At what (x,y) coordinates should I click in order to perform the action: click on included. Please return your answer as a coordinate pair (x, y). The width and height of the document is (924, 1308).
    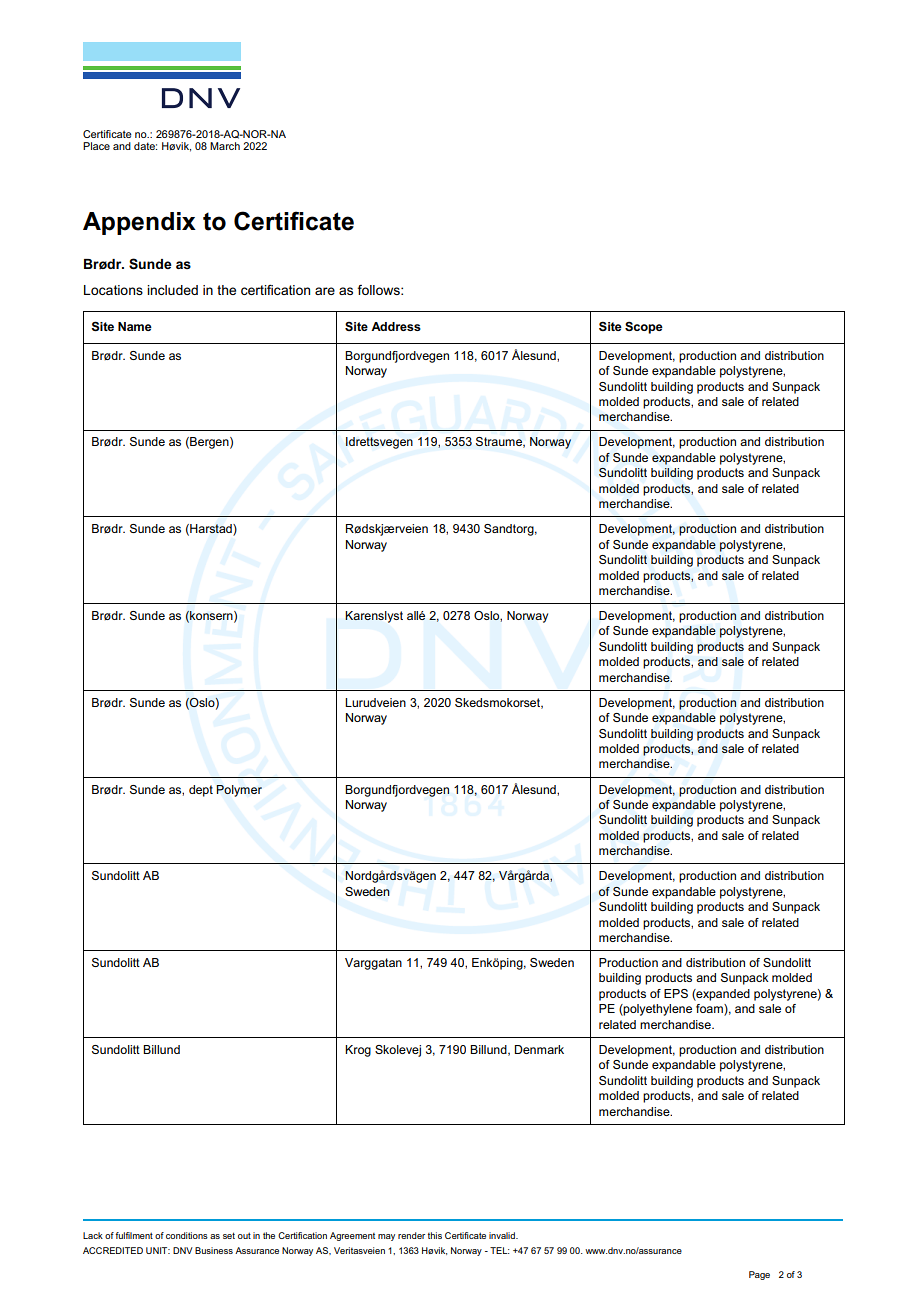
    Looking at the image, I should click on (172, 290).
